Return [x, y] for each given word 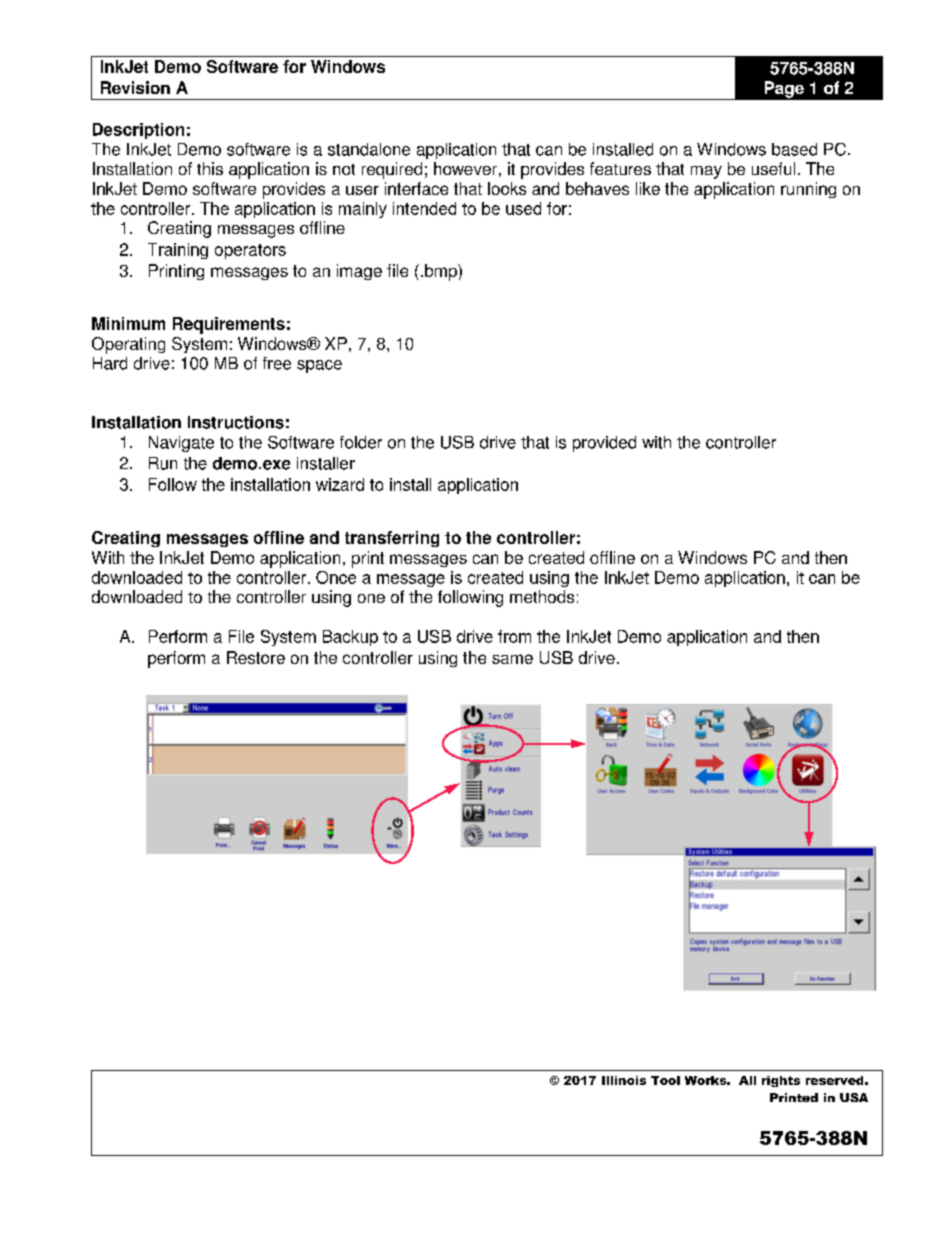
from [514, 636]
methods [542, 596]
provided [604, 444]
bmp [442, 272]
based [794, 149]
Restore [256, 657]
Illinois [624, 1080]
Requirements [229, 325]
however [465, 168]
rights [781, 1081]
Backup [350, 638]
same [512, 659]
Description [138, 131]
